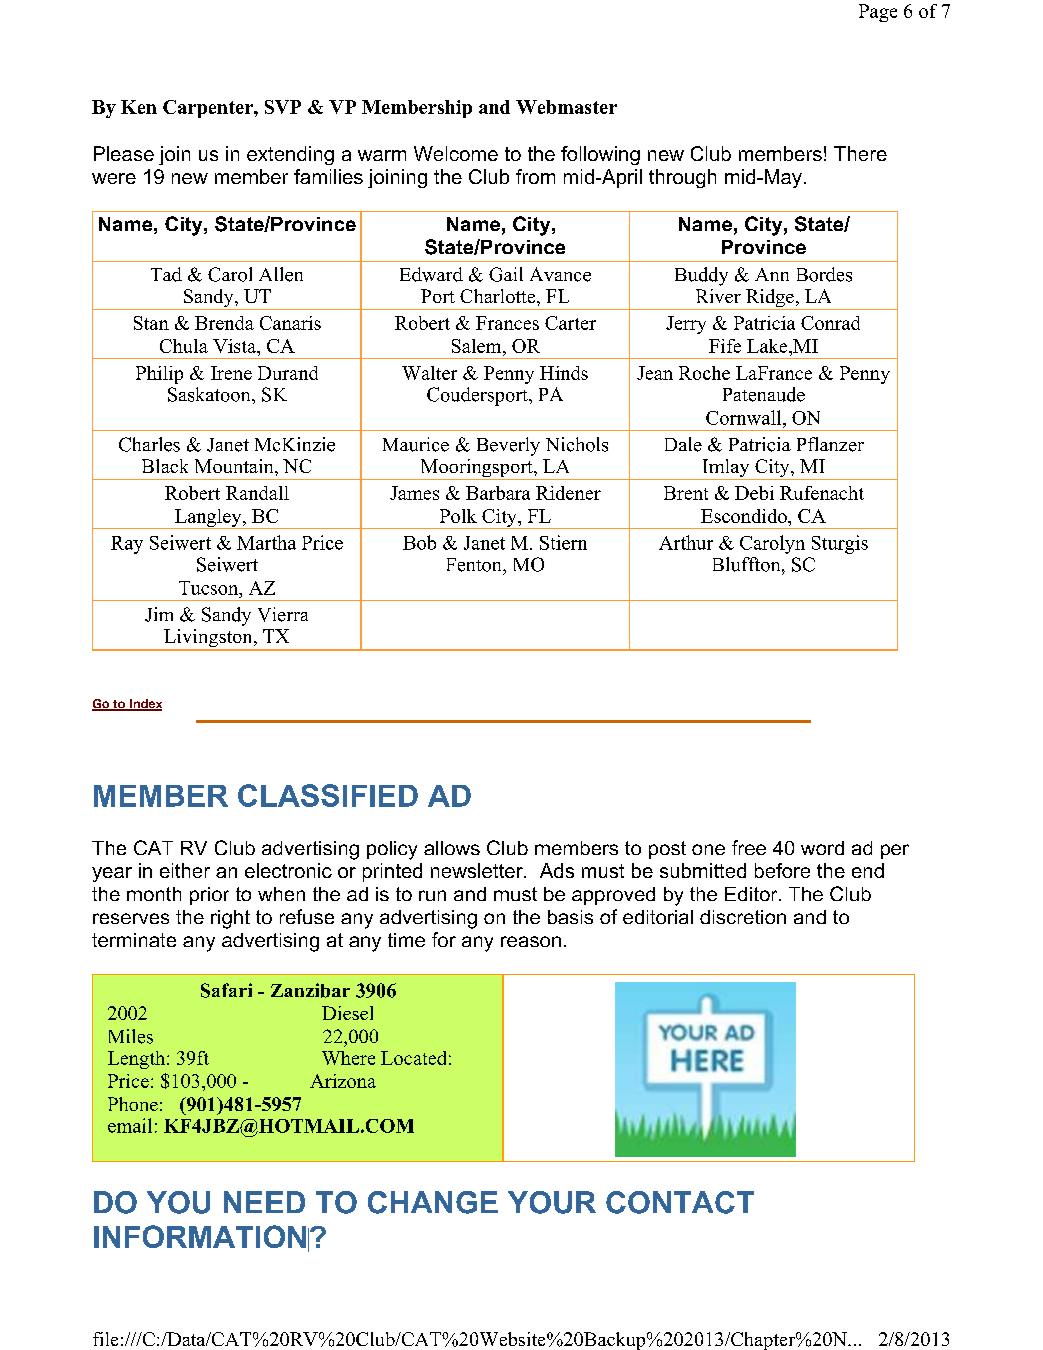 Image resolution: width=1043 pixels, height=1350 pixels. What do you see at coordinates (264, 1202) in the screenshot?
I see `NEED` at bounding box center [264, 1202].
